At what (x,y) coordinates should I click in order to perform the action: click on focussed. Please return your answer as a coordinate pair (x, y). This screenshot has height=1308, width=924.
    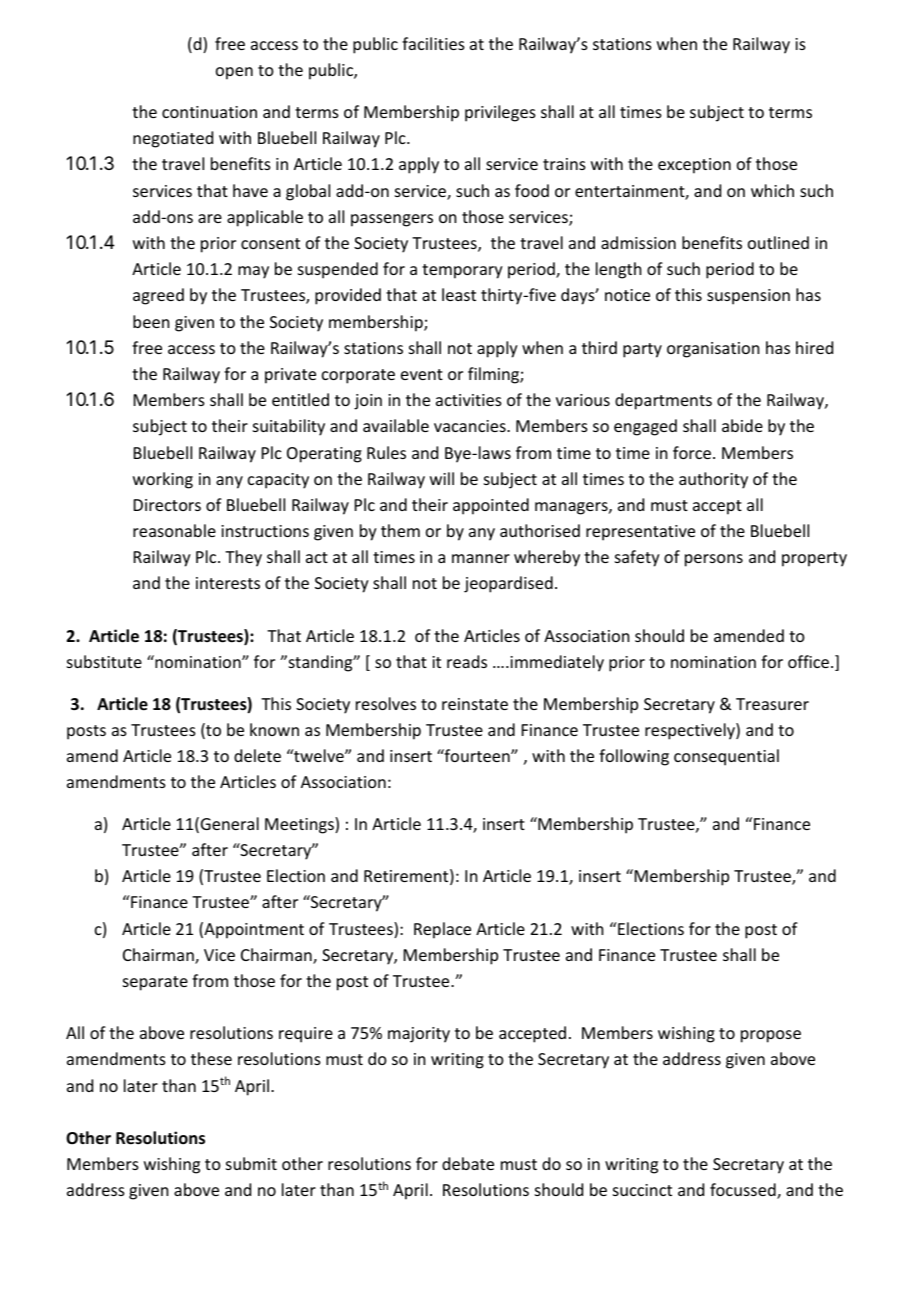
    Looking at the image, I should click on (744, 1191).
